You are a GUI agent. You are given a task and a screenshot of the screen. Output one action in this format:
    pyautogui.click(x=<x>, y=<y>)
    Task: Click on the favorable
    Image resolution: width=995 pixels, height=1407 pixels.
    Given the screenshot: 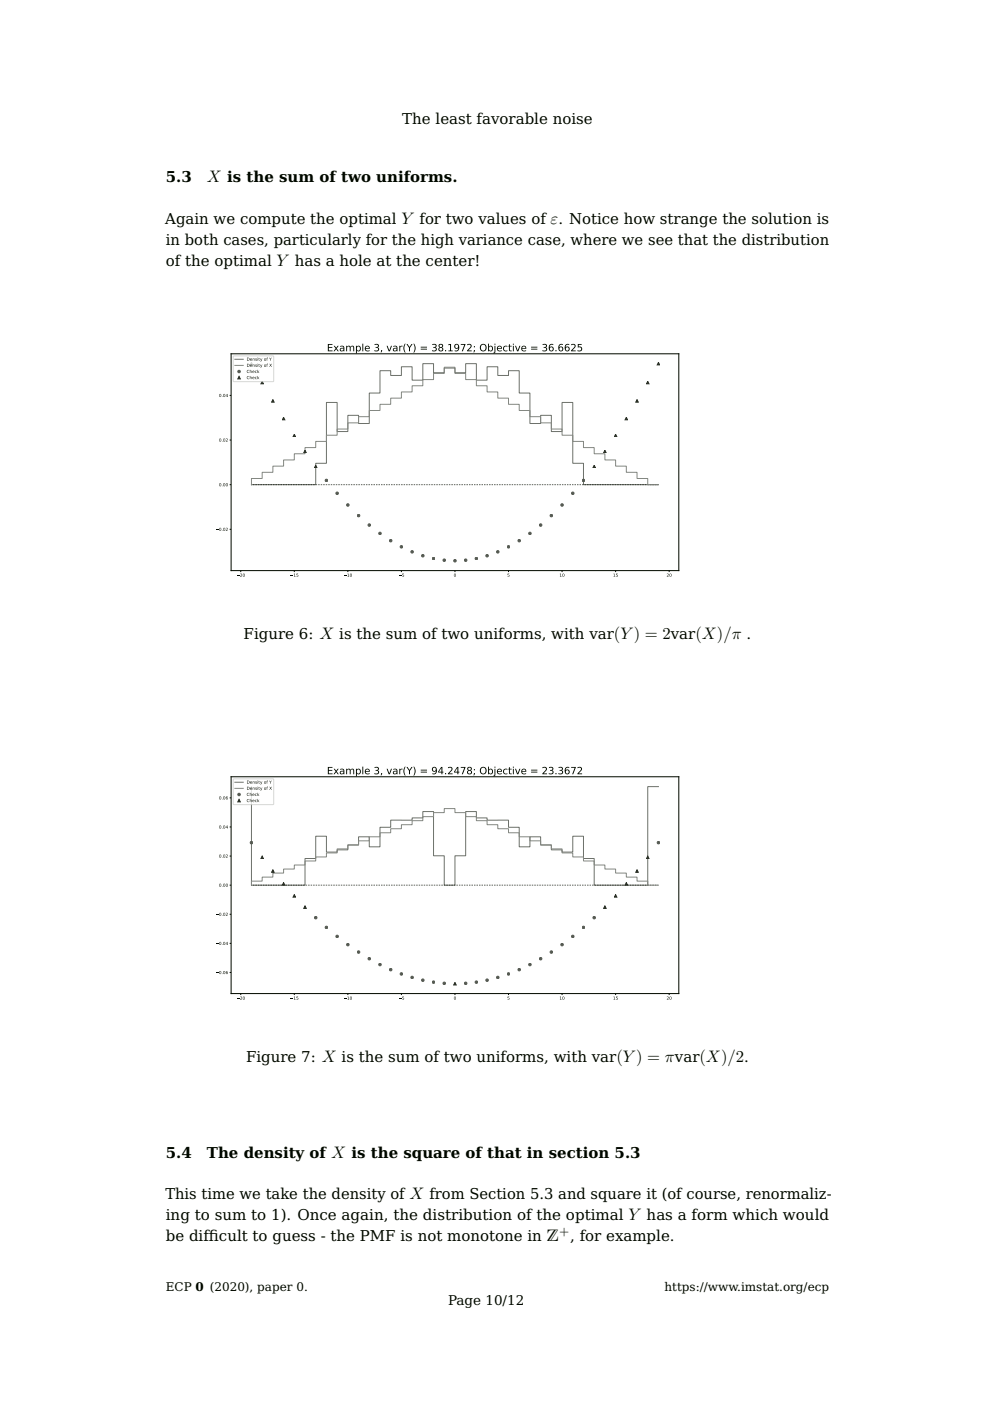 What is the action you would take?
    pyautogui.click(x=512, y=118)
